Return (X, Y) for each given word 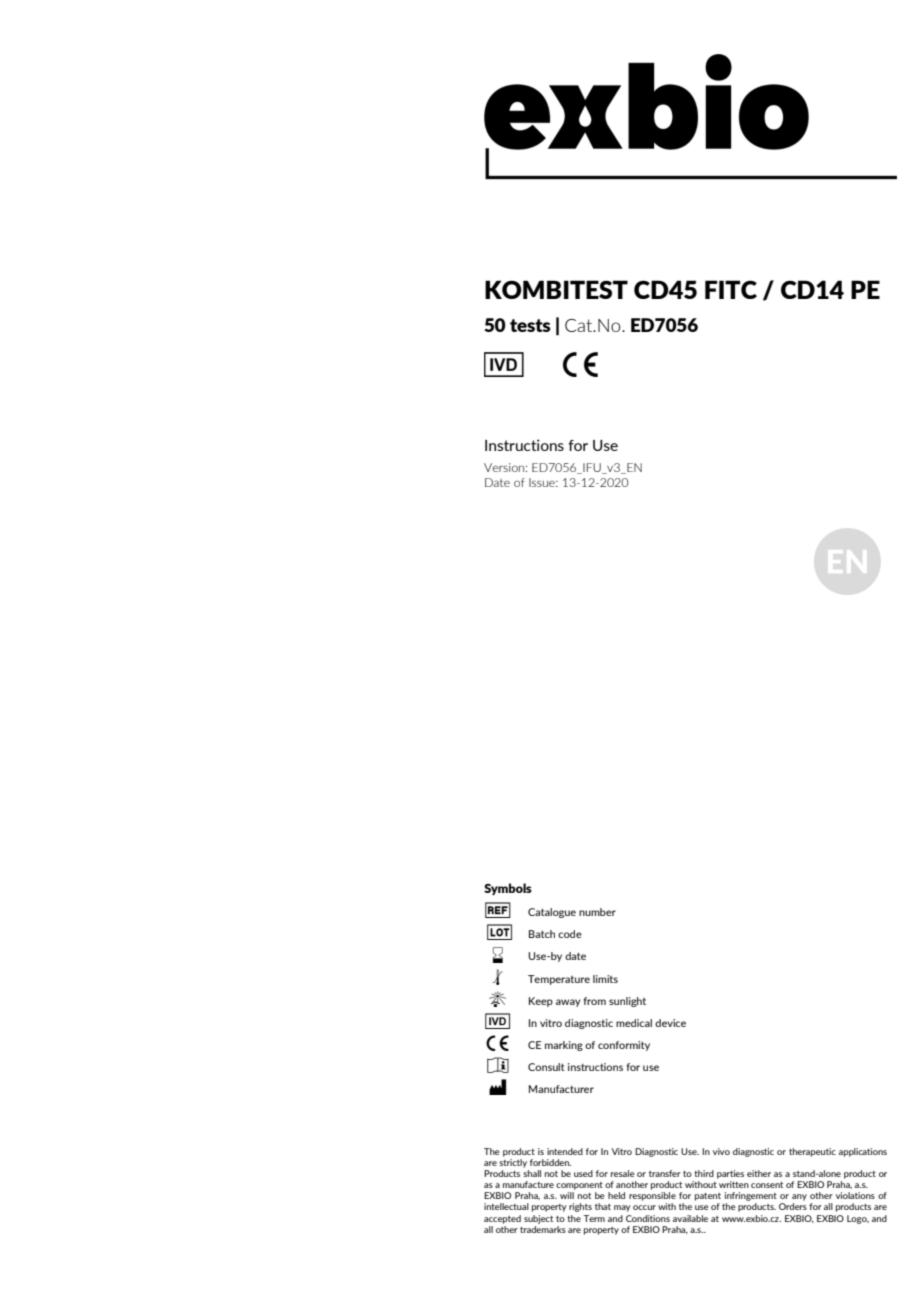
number (597, 912)
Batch (542, 934)
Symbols (508, 889)
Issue (543, 482)
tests (530, 325)
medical (634, 1023)
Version (505, 467)
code (570, 934)
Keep (541, 1002)
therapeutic (812, 1152)
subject (538, 1219)
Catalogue (552, 913)
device (670, 1023)
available (690, 1218)
